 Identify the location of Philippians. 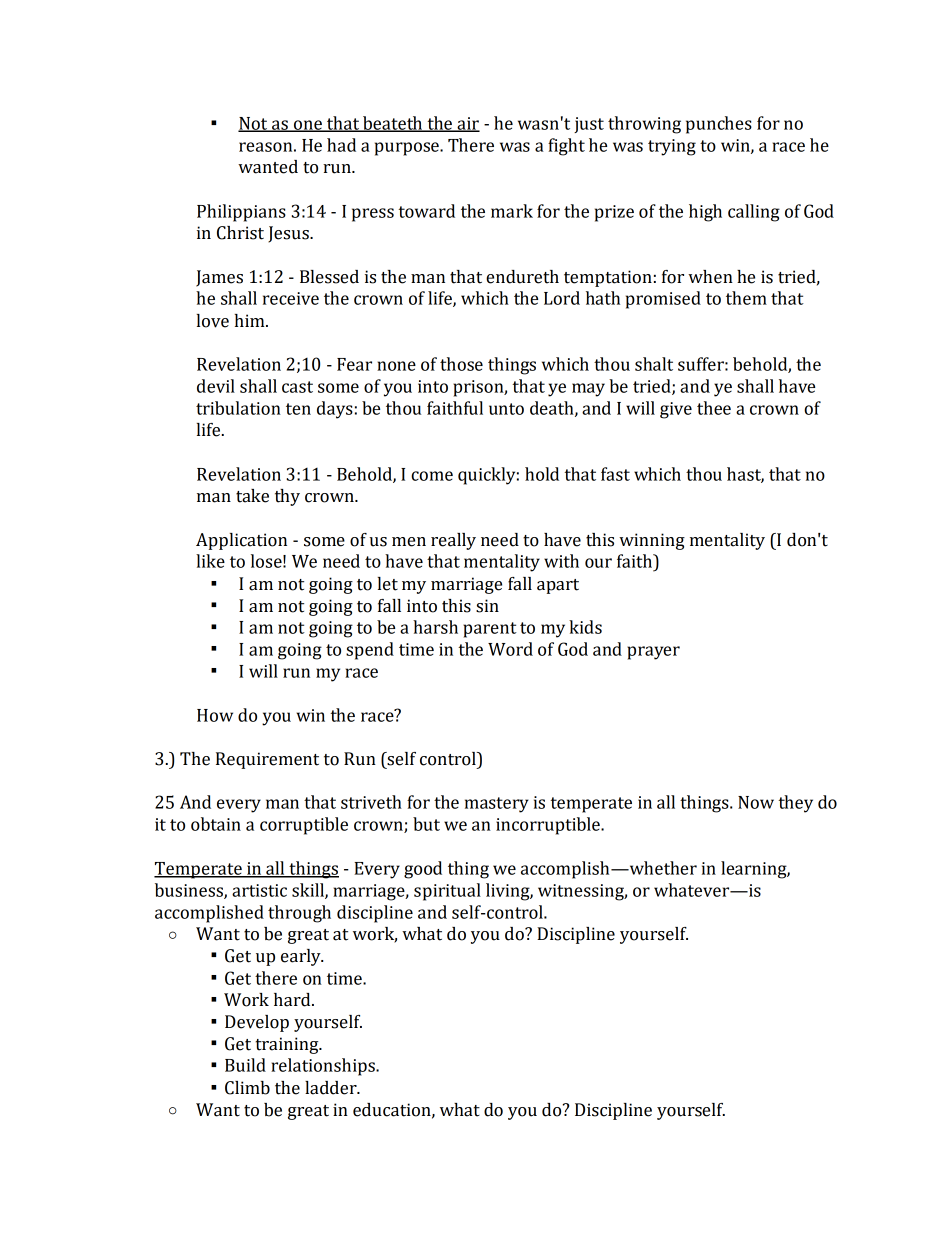
(241, 213).
